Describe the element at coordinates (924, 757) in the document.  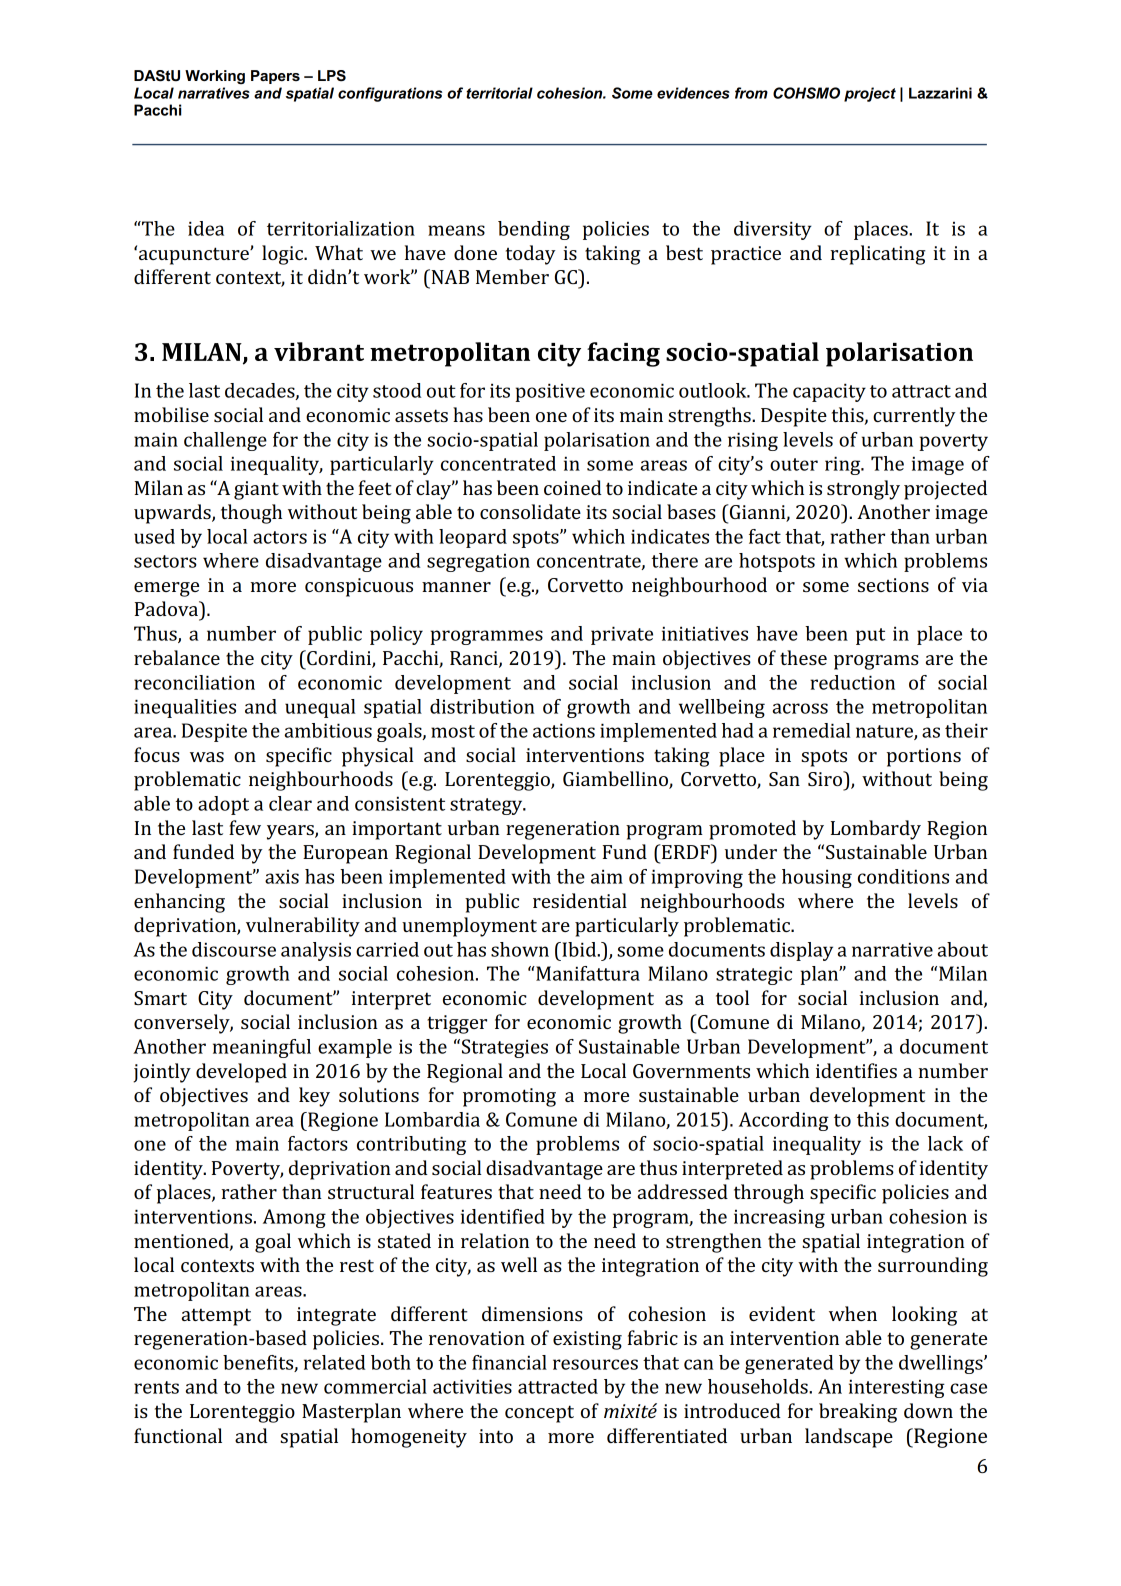
I see `portions` at that location.
